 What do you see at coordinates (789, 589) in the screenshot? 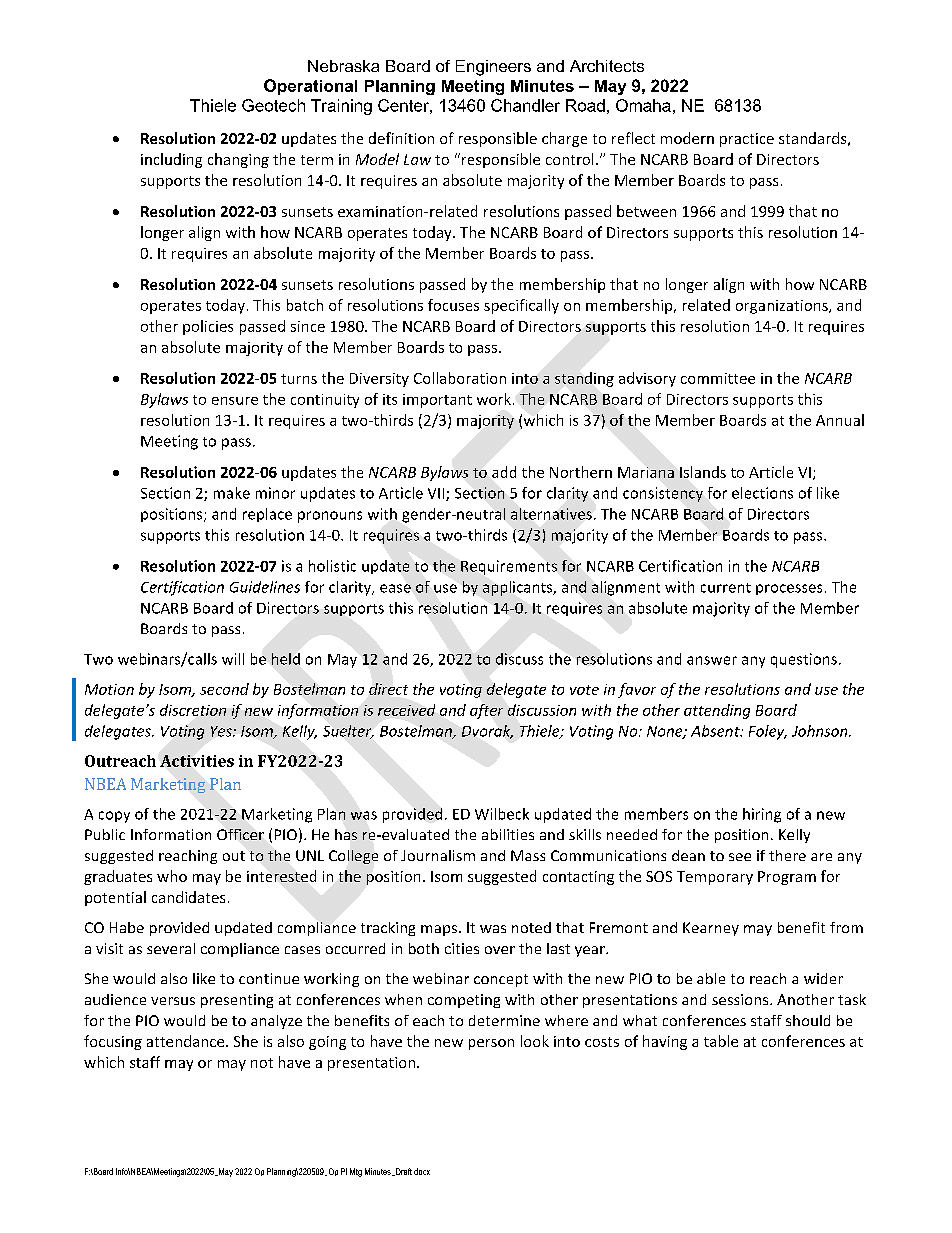
I see `processes` at bounding box center [789, 589].
